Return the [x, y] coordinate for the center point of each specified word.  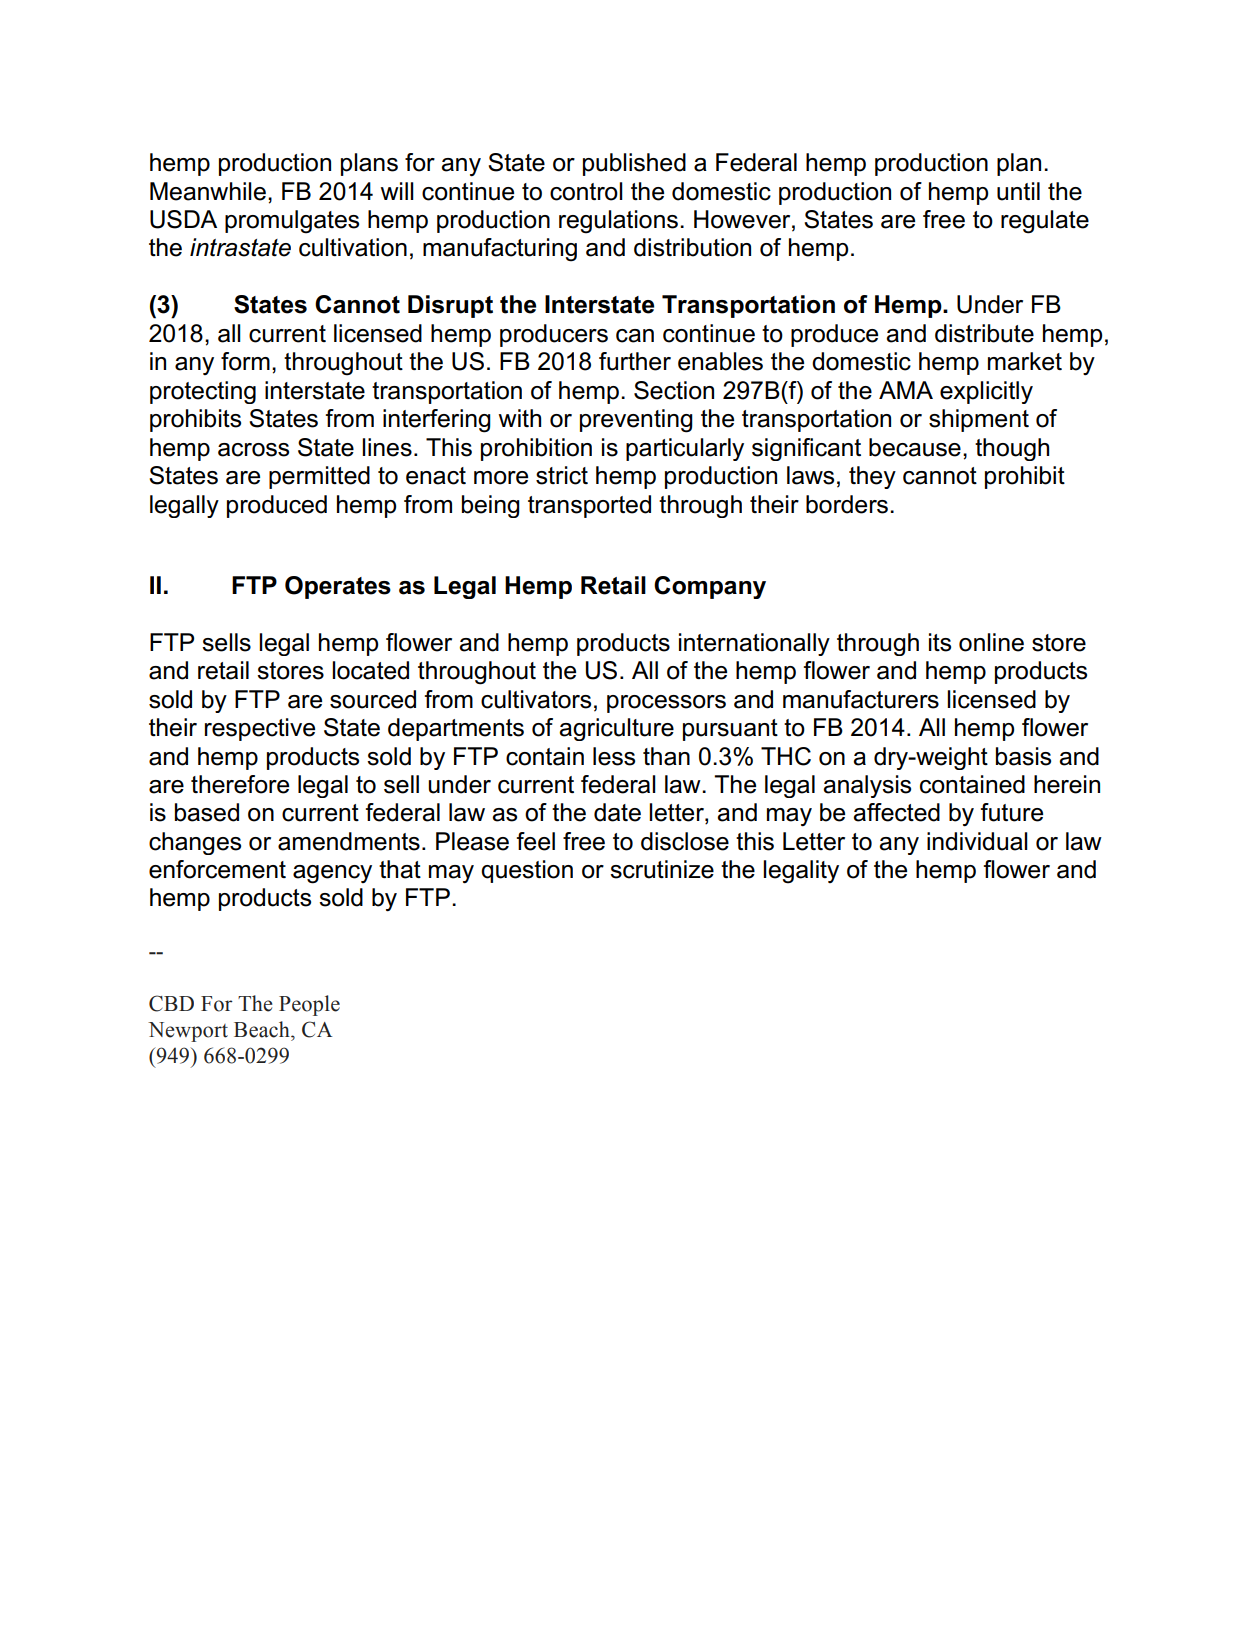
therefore [240, 784]
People [309, 1005]
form [245, 361]
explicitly [986, 392]
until [1018, 191]
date [617, 812]
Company [710, 587]
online [991, 642]
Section [674, 390]
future [1012, 812]
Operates [338, 587]
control [586, 191]
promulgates [292, 222]
